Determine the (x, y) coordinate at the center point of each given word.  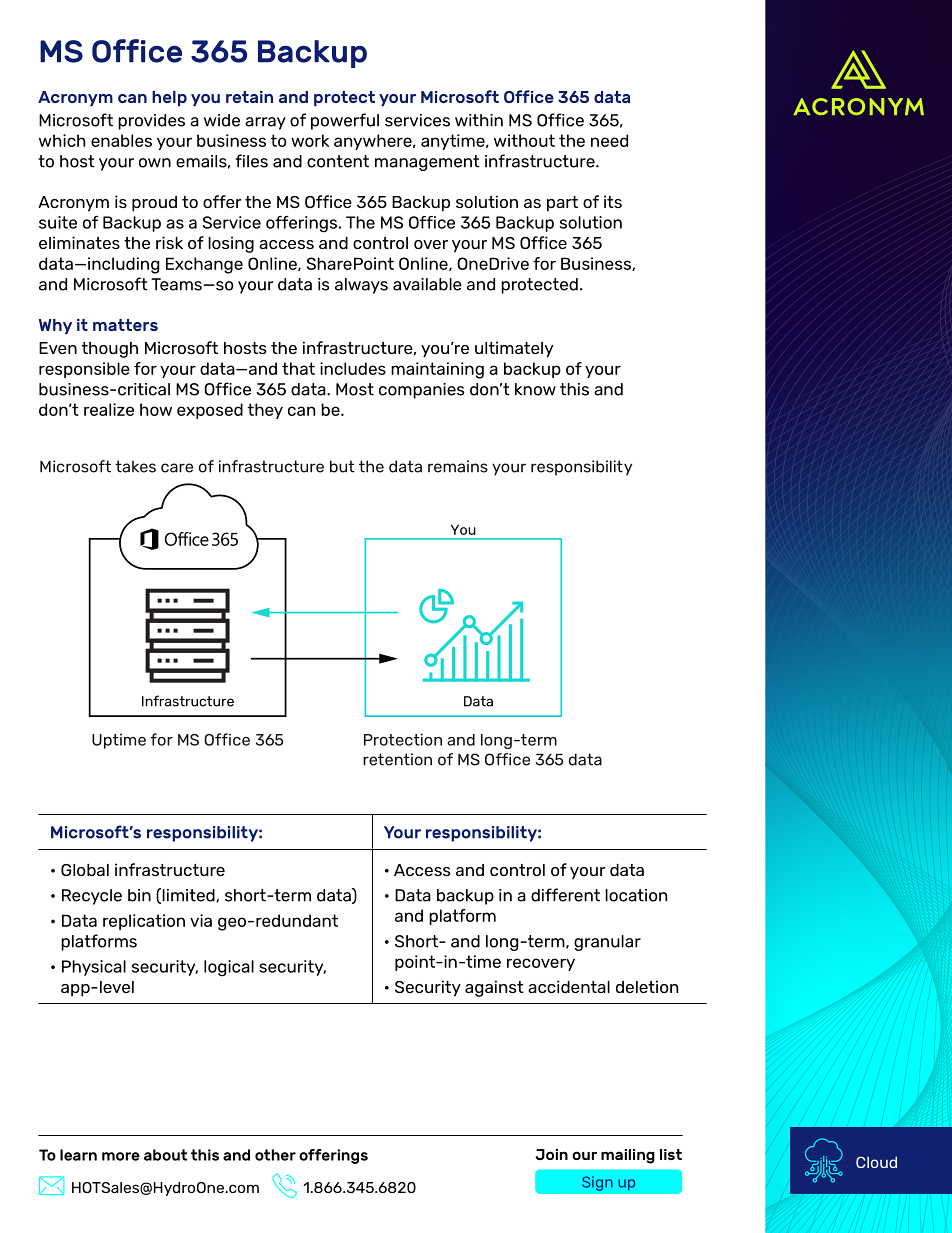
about (165, 1155)
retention (397, 759)
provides (151, 122)
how (156, 409)
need (609, 140)
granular (607, 943)
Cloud (876, 1162)
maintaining (437, 370)
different (565, 895)
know (535, 389)
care (177, 468)
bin (139, 895)
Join (552, 1154)
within (479, 120)
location (636, 895)
